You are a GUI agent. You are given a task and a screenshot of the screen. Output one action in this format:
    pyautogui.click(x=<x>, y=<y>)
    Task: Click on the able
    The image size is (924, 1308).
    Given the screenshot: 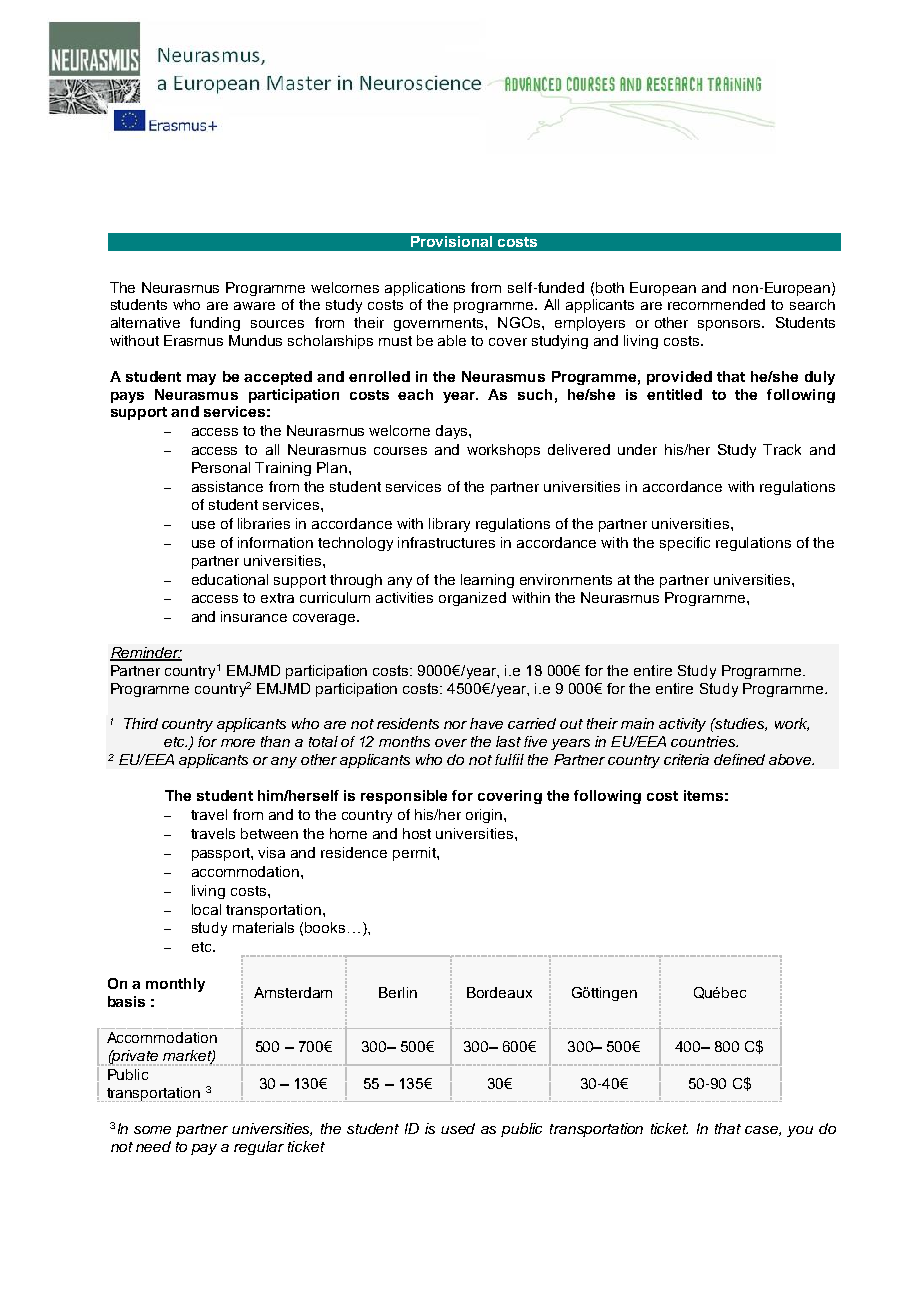 What is the action you would take?
    pyautogui.click(x=452, y=340)
